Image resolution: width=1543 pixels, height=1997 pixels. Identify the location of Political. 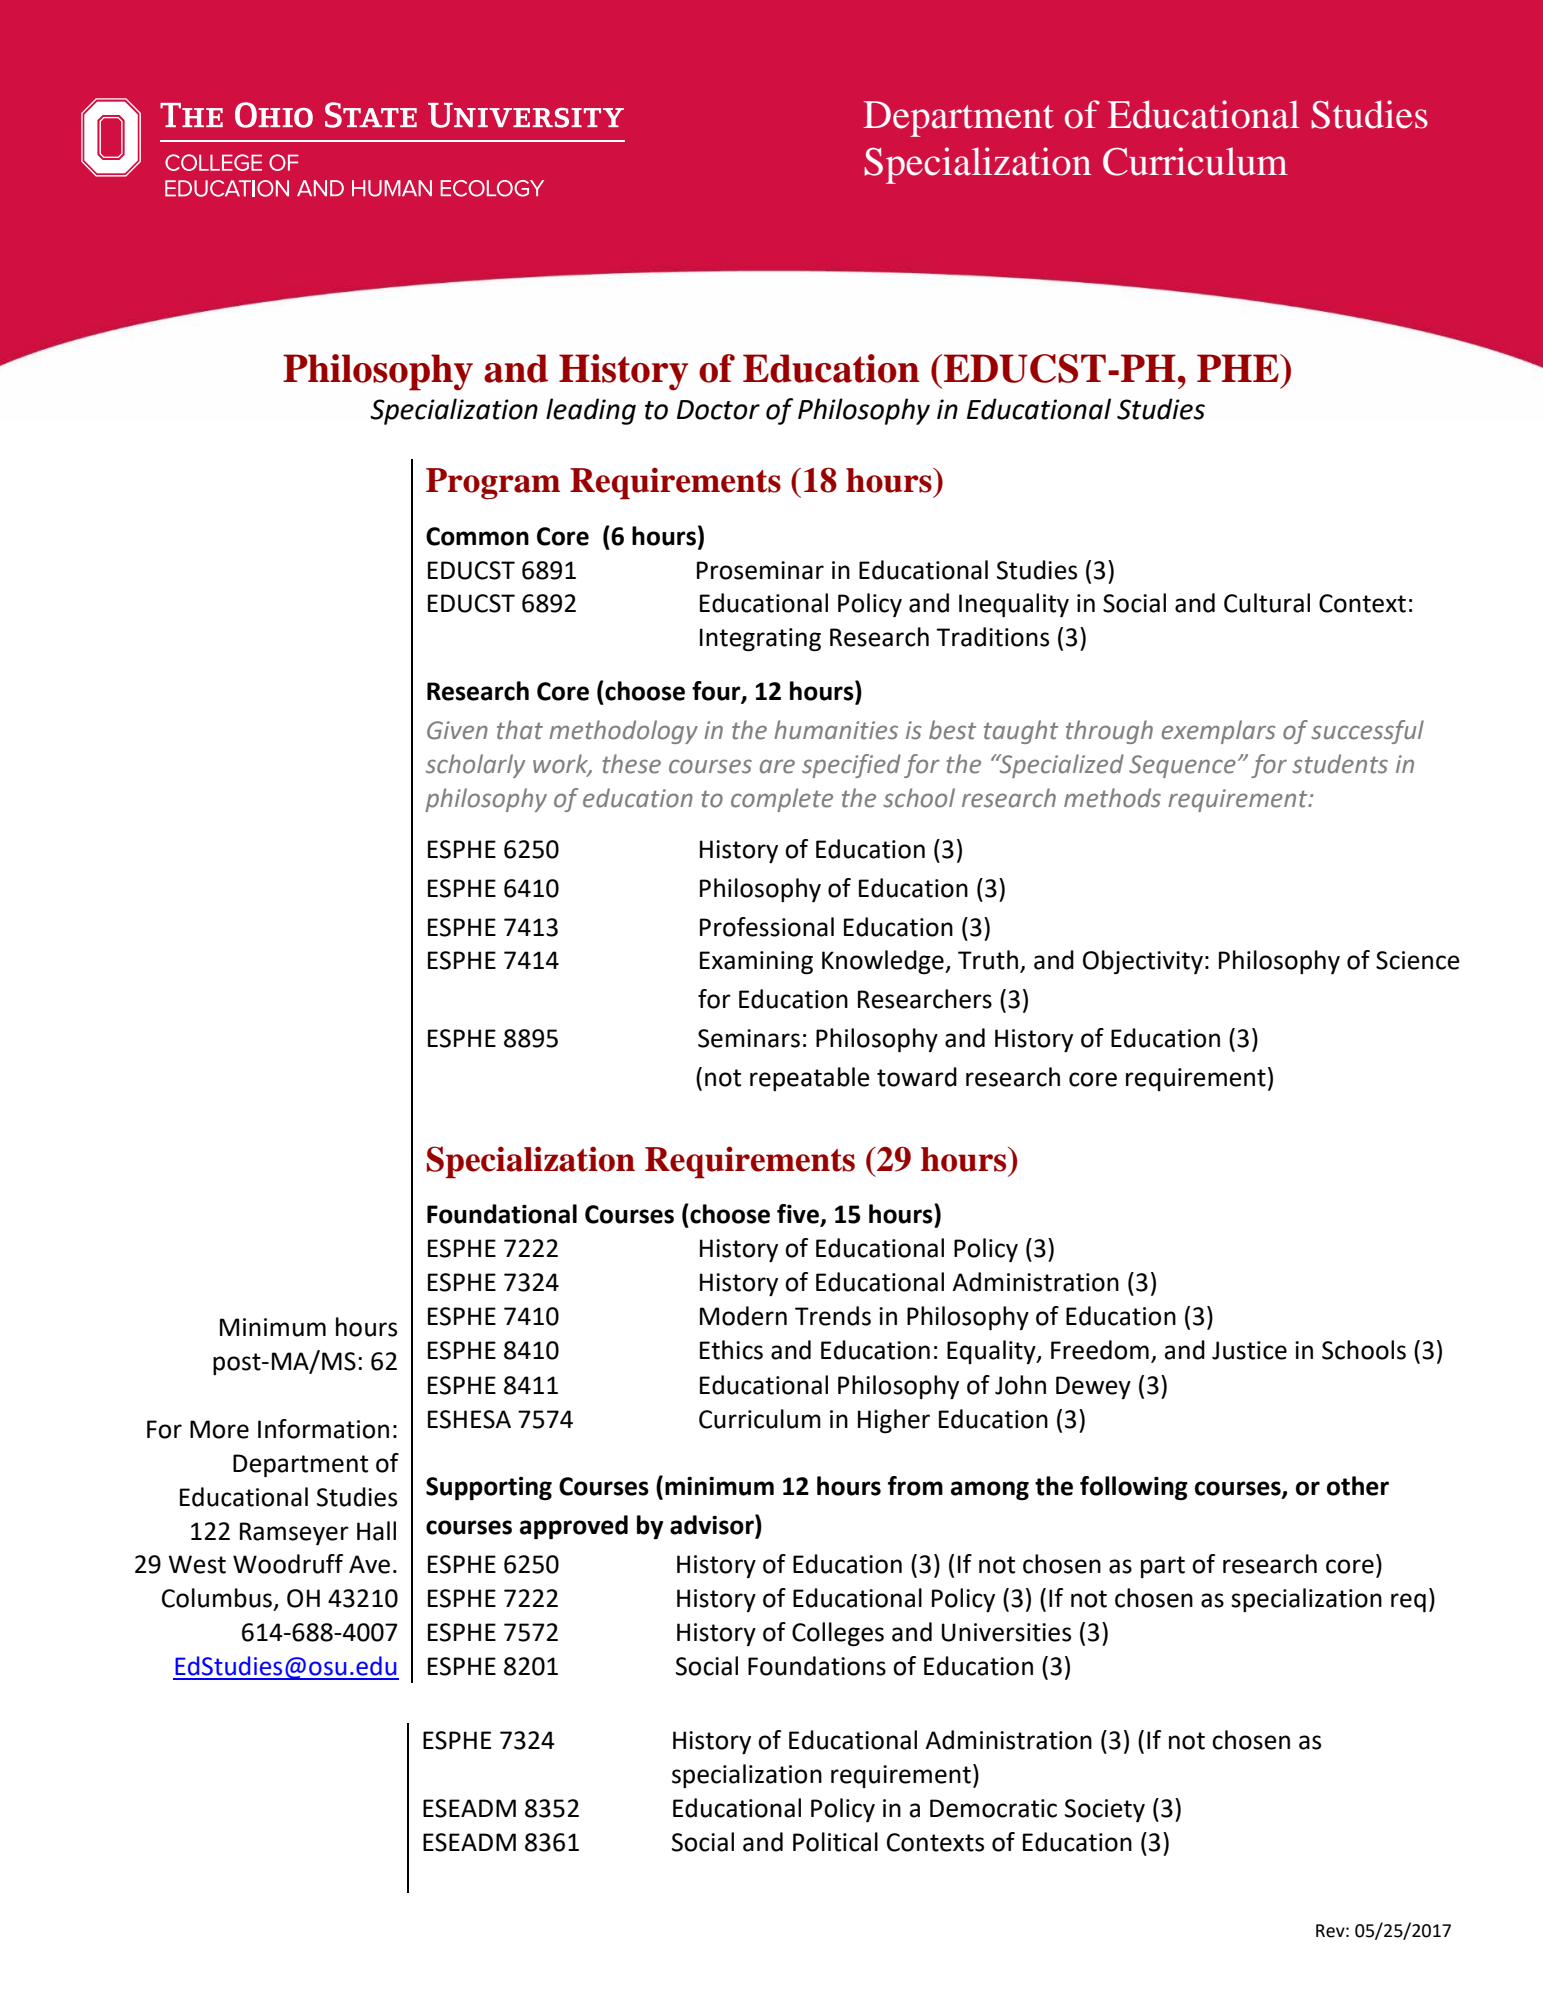
(835, 1842).
